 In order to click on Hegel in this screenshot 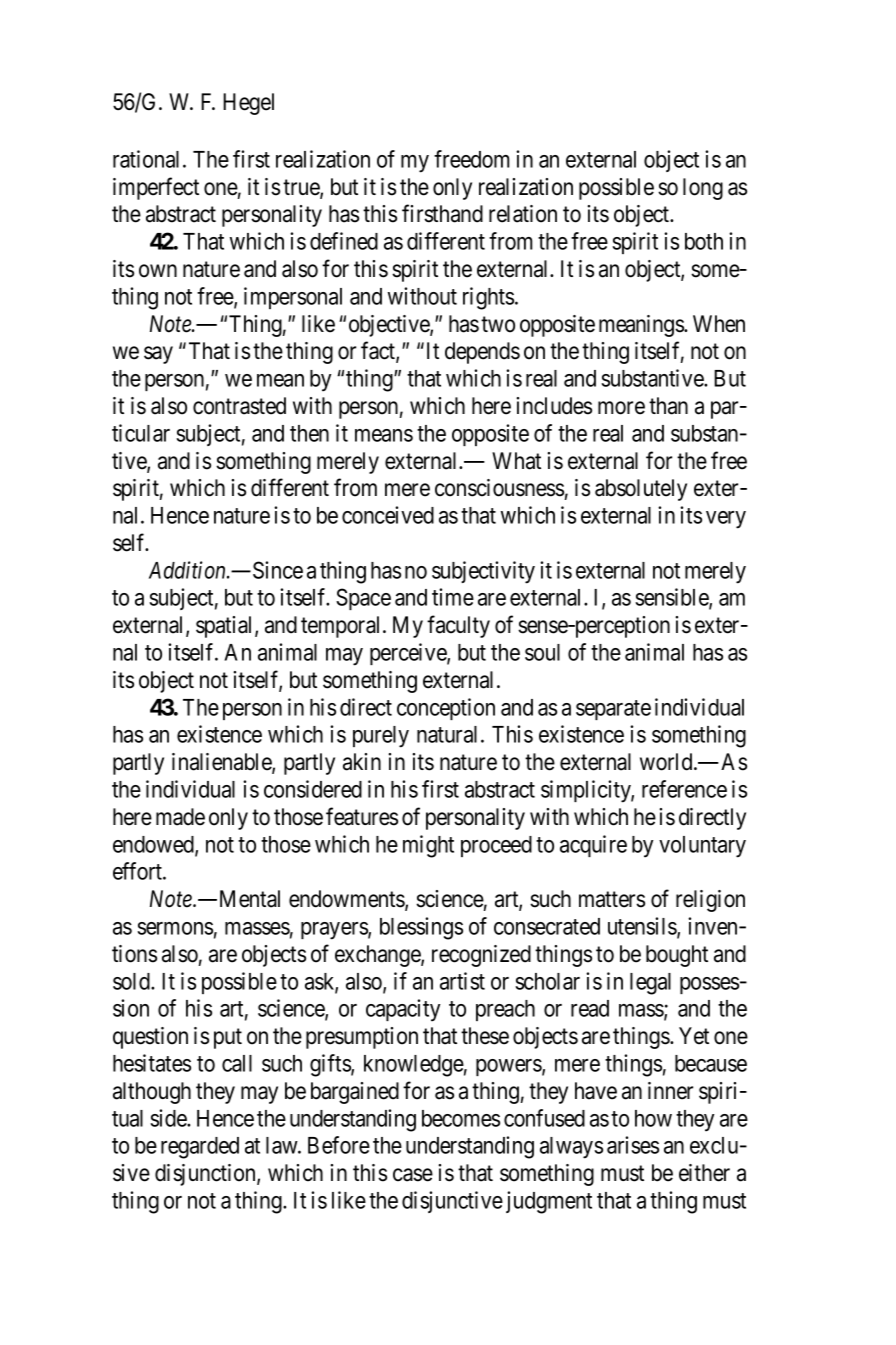, I will do `click(248, 104)`.
